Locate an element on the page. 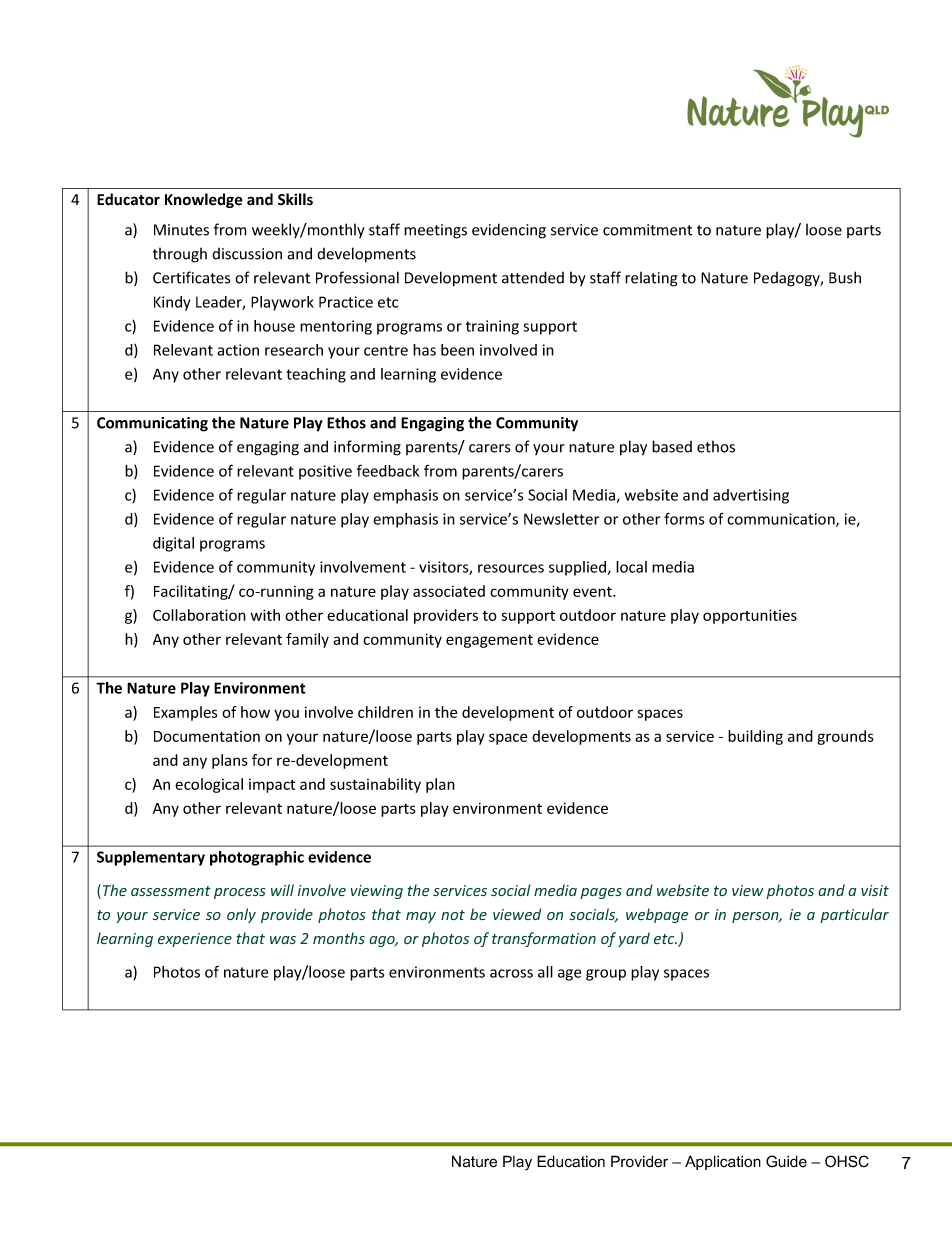 The width and height of the document is (952, 1233). particular is located at coordinates (854, 915).
